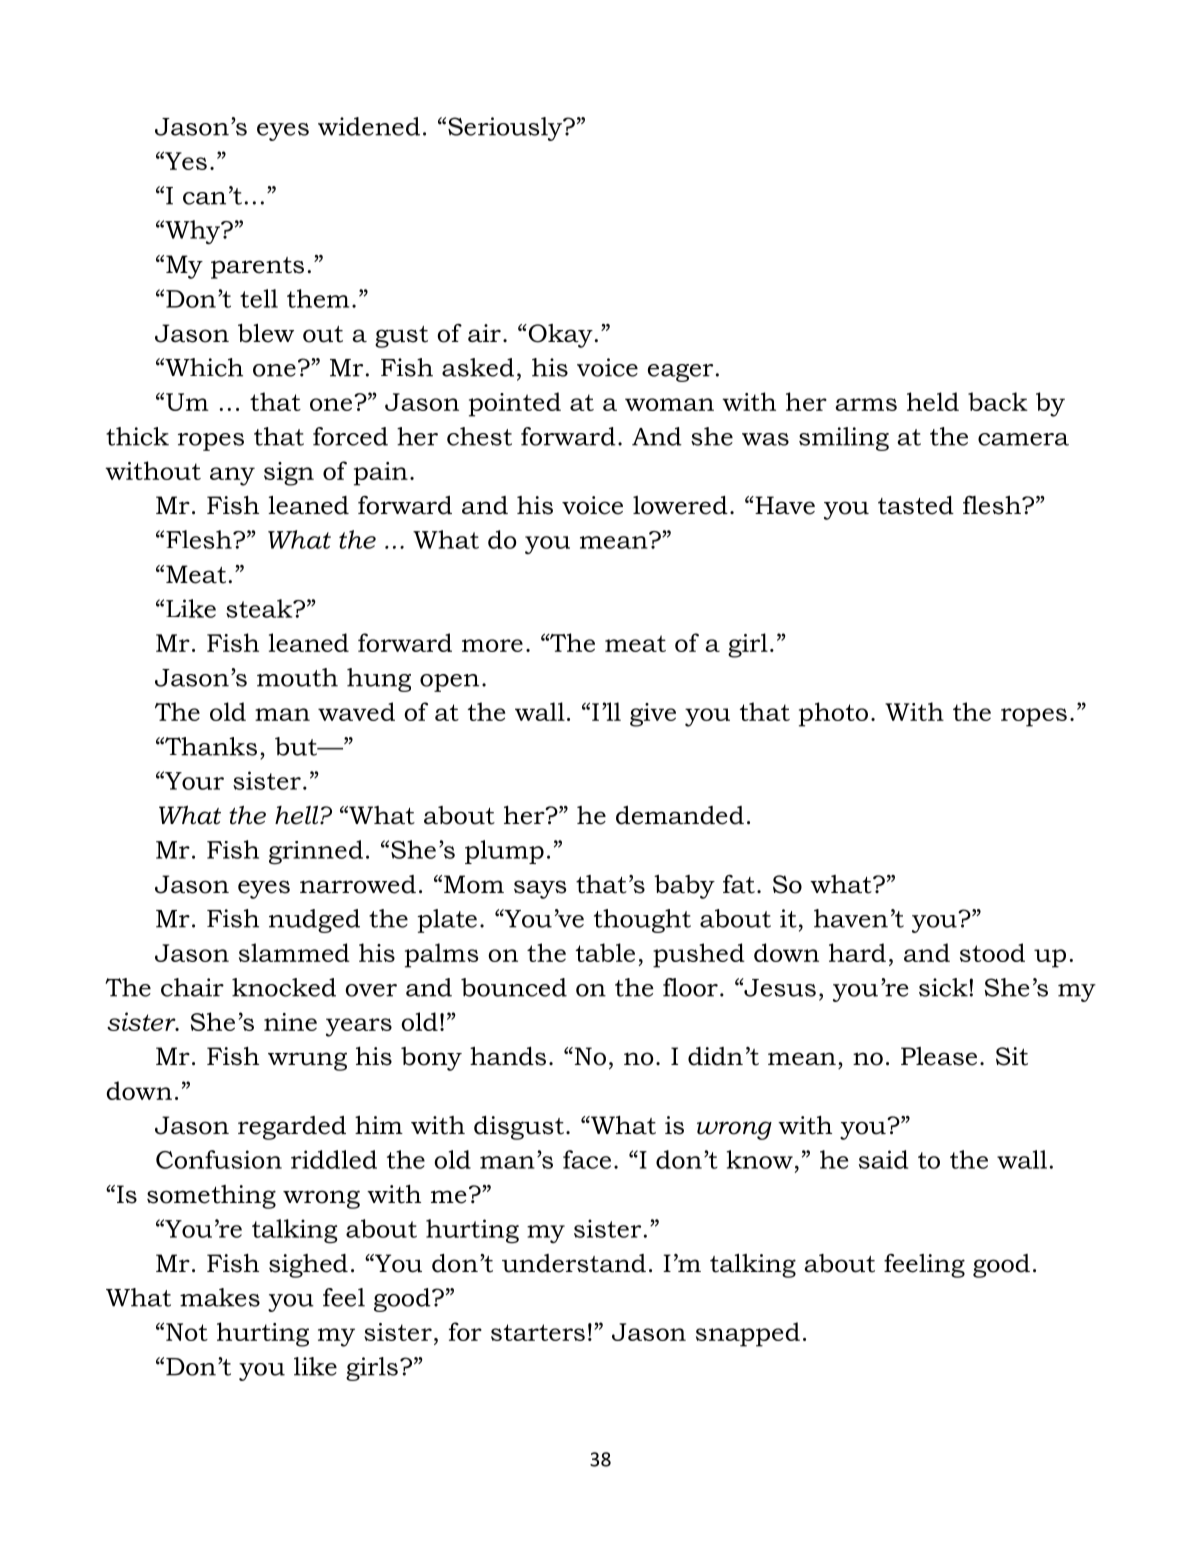 The height and width of the document is (1554, 1201). I want to click on held, so click(933, 401).
